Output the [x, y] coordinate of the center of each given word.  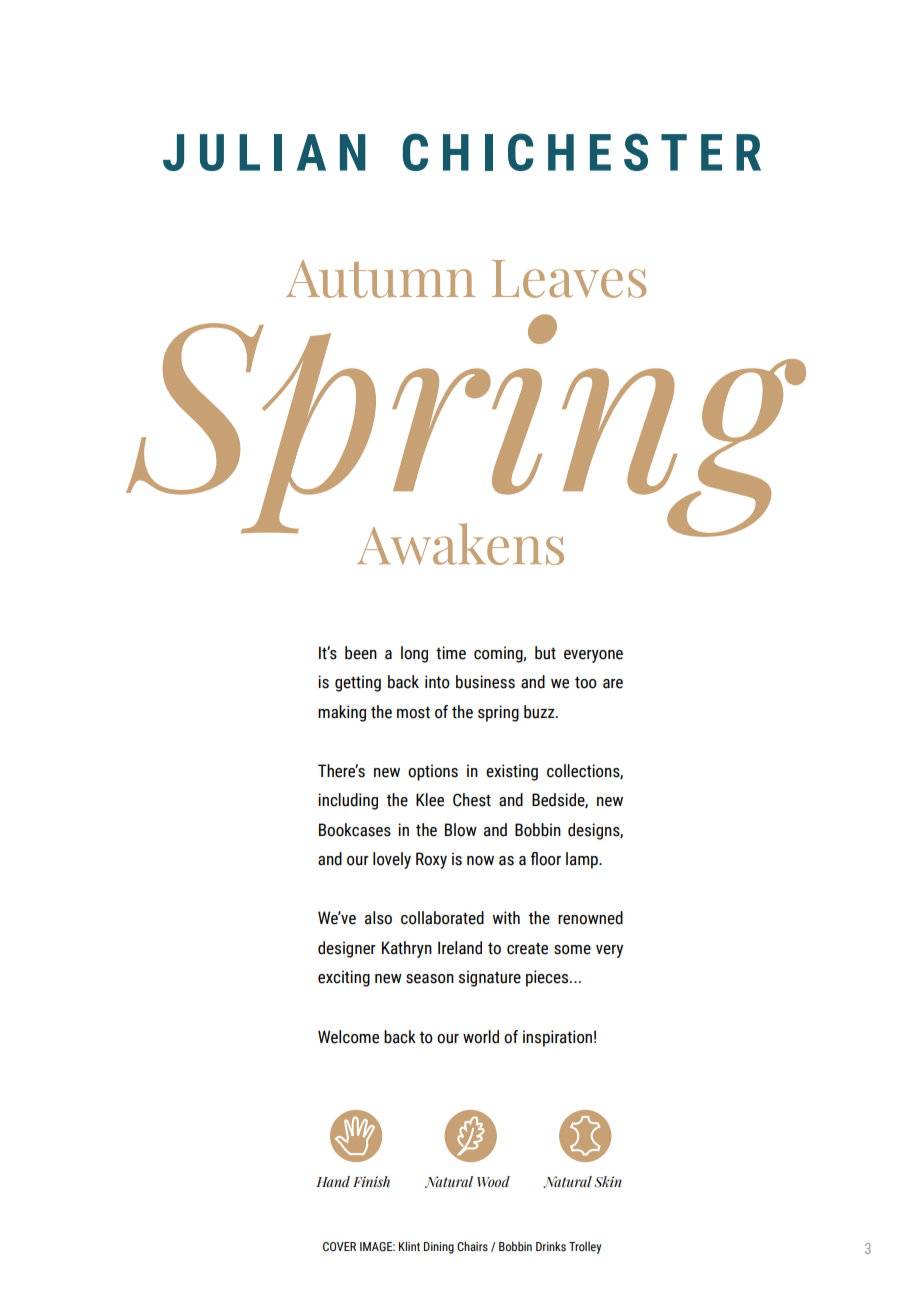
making [342, 713]
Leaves [569, 279]
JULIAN [264, 152]
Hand [333, 1181]
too [586, 682]
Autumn [381, 279]
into [437, 682]
